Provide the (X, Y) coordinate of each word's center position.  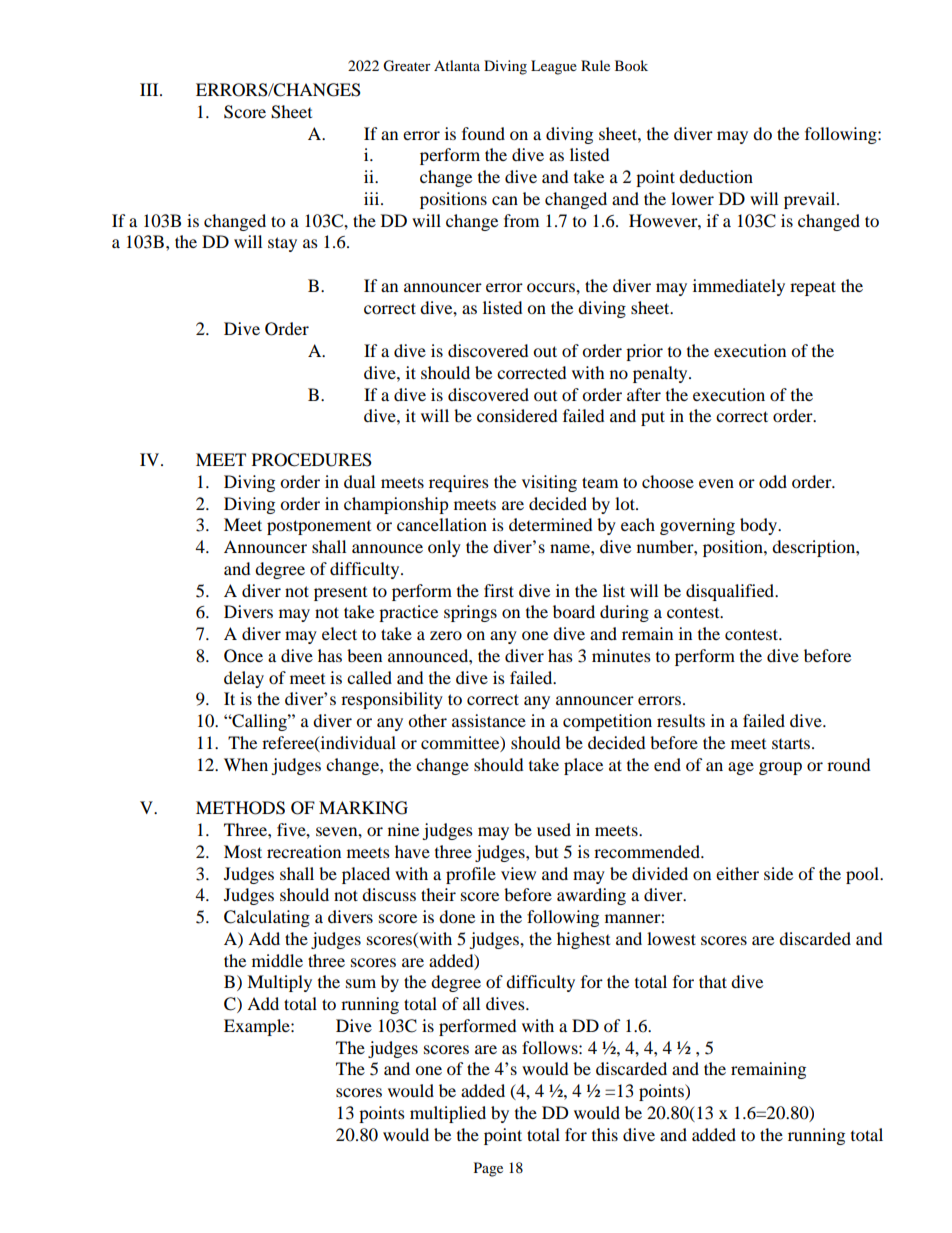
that (713, 981)
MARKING (363, 808)
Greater (407, 66)
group (780, 768)
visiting (549, 483)
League (554, 67)
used (554, 829)
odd (773, 481)
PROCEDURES (312, 460)
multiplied (448, 1114)
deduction (716, 176)
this (605, 1134)
